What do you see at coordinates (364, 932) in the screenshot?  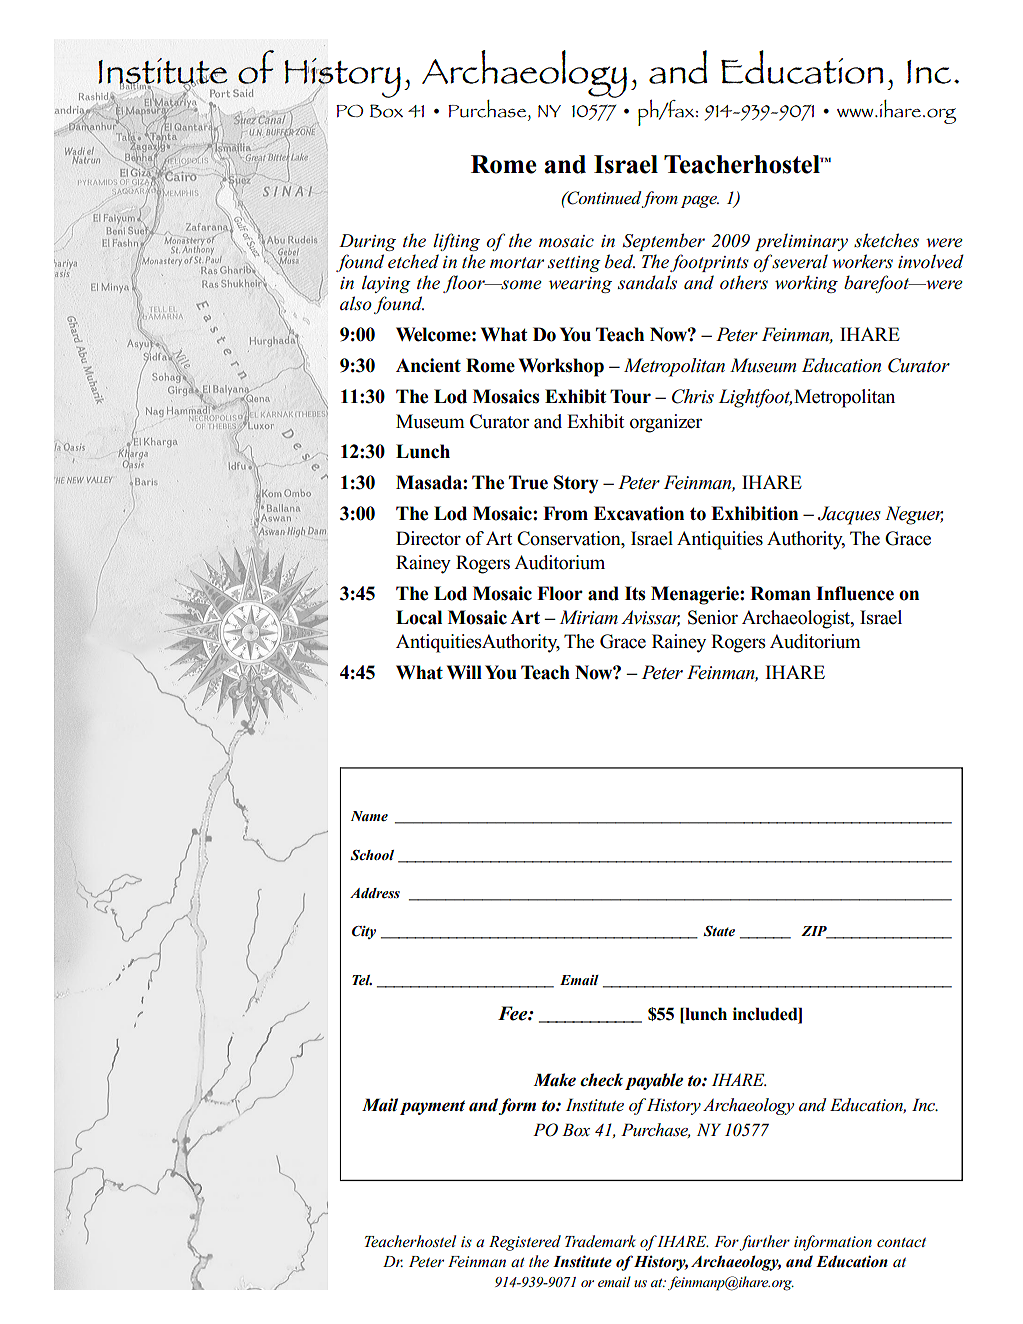 I see `City` at bounding box center [364, 932].
